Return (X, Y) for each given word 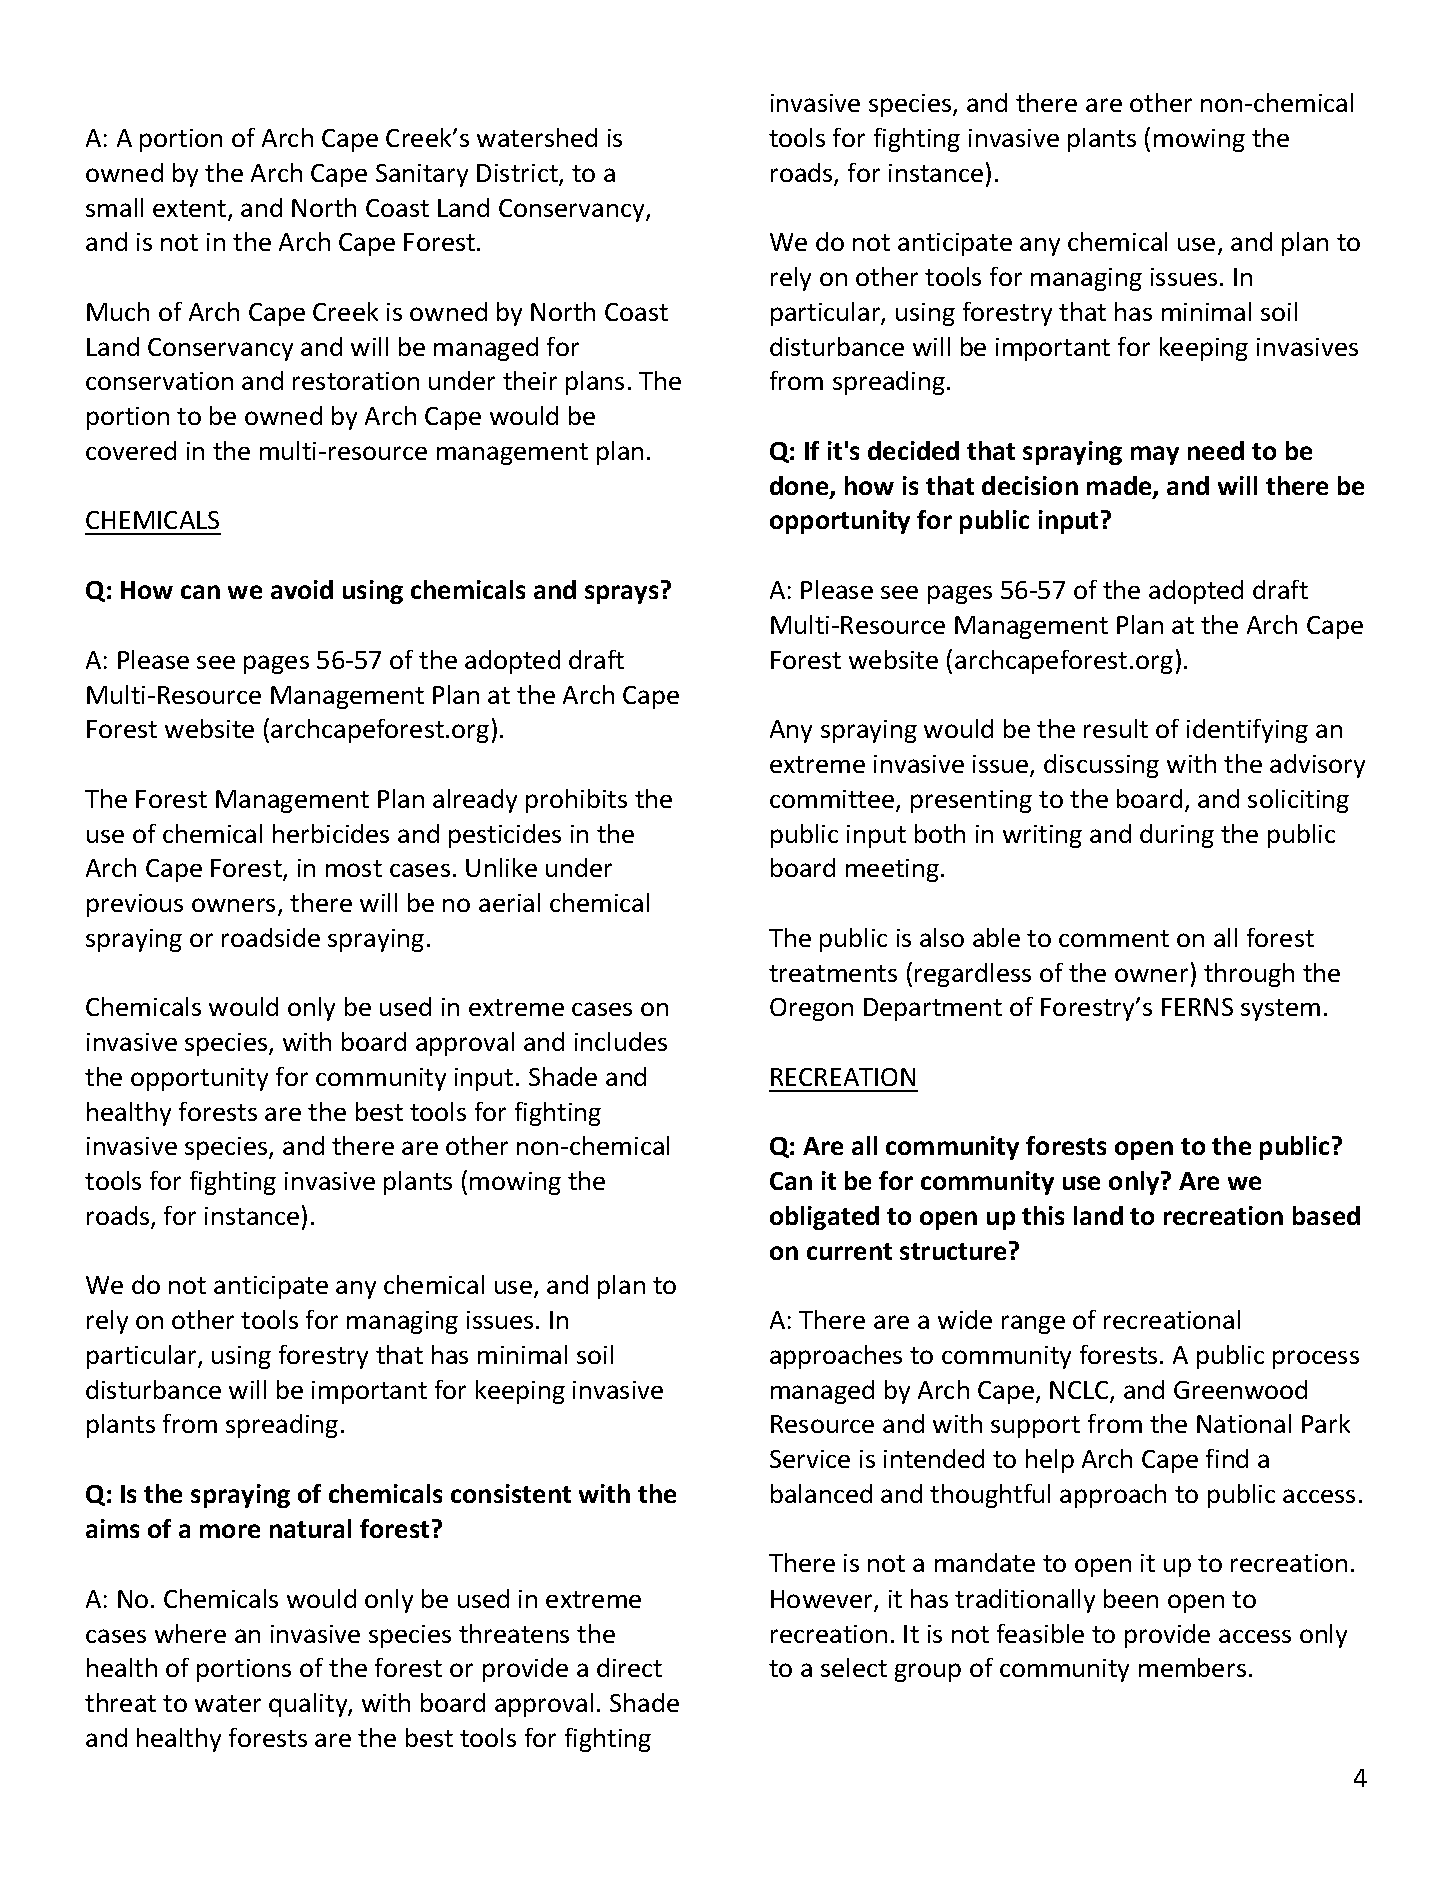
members (1192, 1667)
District (518, 174)
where (190, 1633)
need (1216, 450)
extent (191, 210)
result (1116, 728)
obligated (824, 1218)
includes (621, 1041)
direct (629, 1667)
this (1043, 1215)
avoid (302, 589)
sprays (621, 594)
